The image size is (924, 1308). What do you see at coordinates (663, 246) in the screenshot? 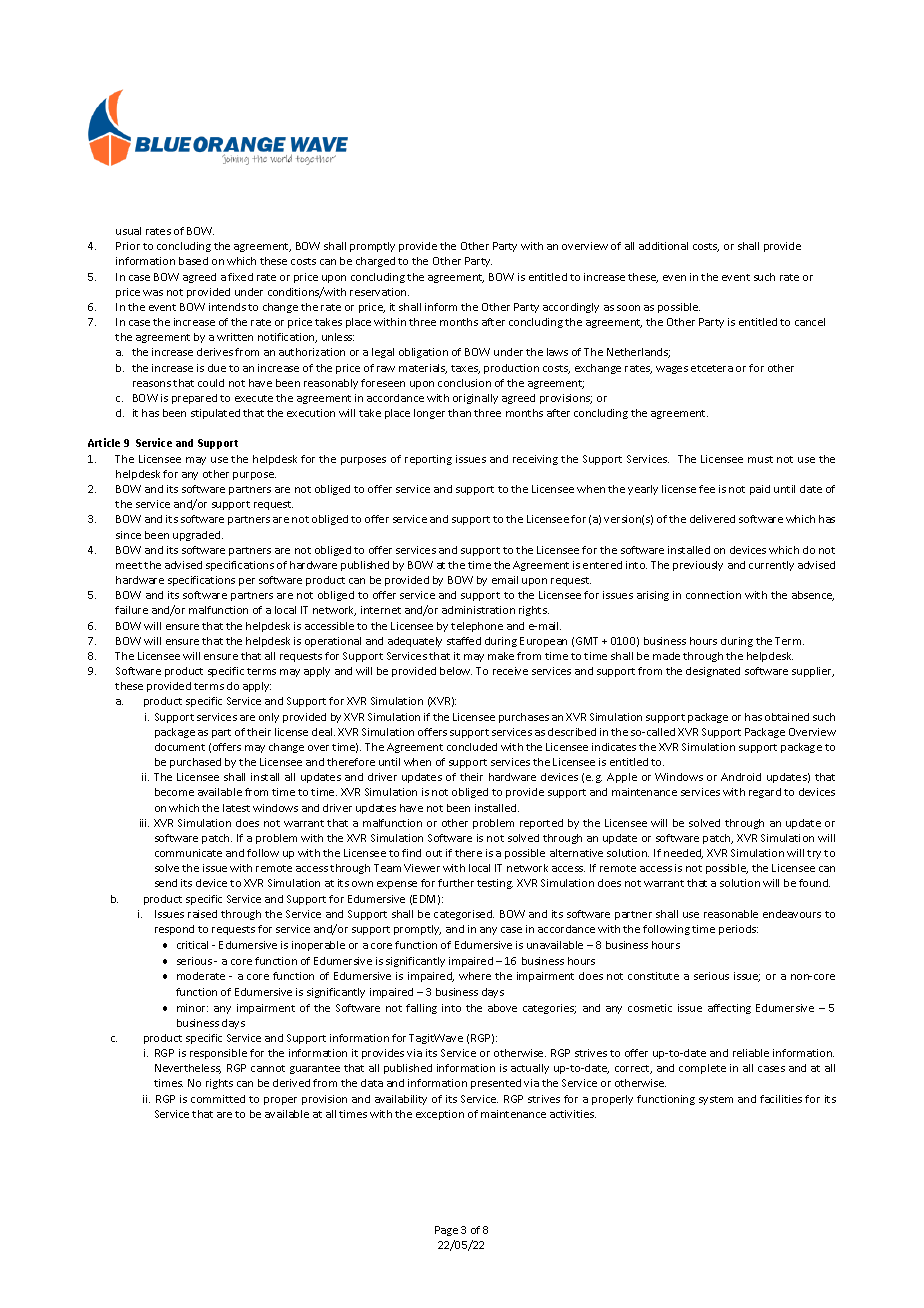
I see `additional` at bounding box center [663, 246].
